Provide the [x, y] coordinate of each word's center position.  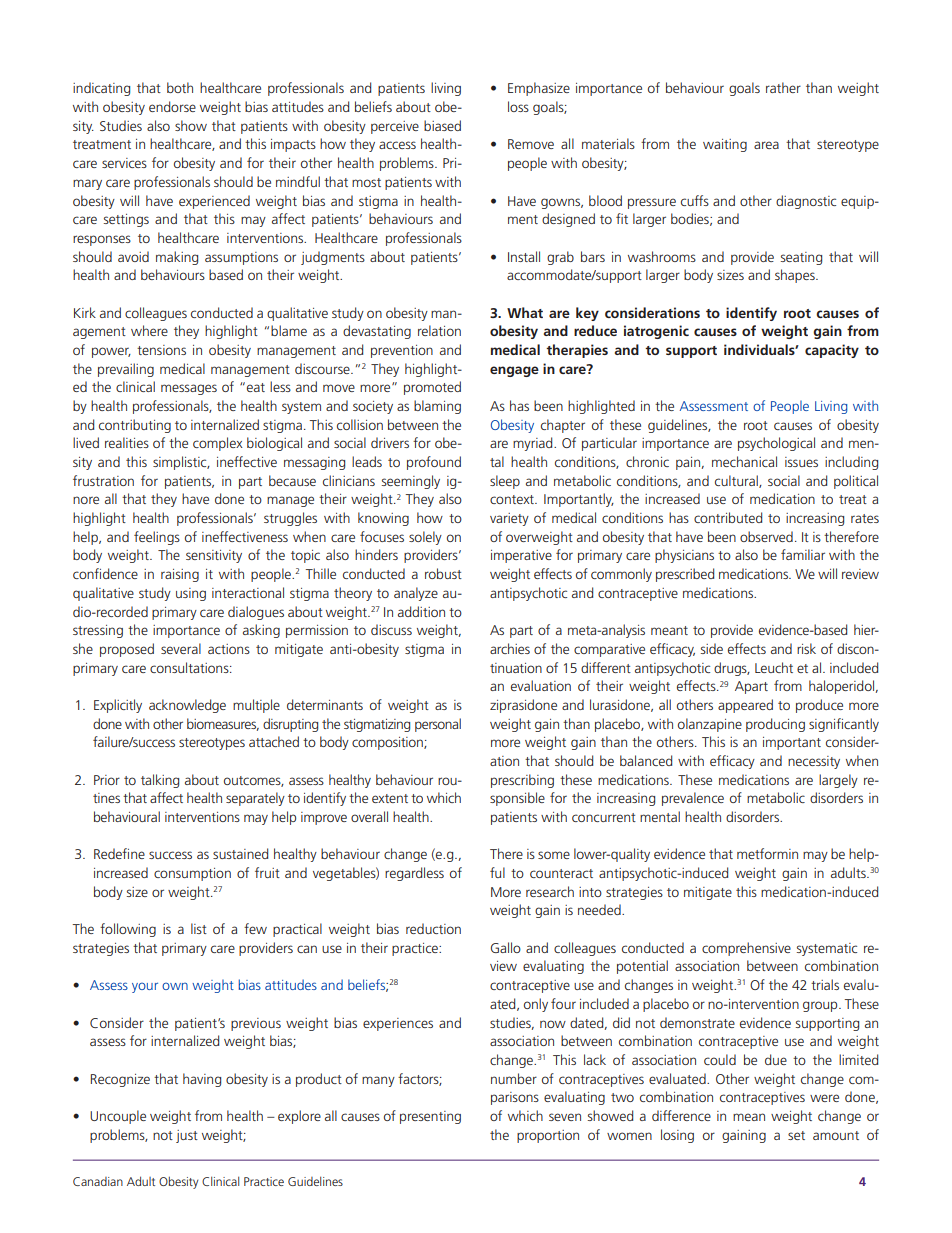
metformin [767, 853]
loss [518, 106]
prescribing [522, 781]
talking [160, 781]
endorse [172, 106]
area [766, 145]
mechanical [744, 461]
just [187, 1136]
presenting [430, 1117]
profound [434, 463]
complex [218, 444]
